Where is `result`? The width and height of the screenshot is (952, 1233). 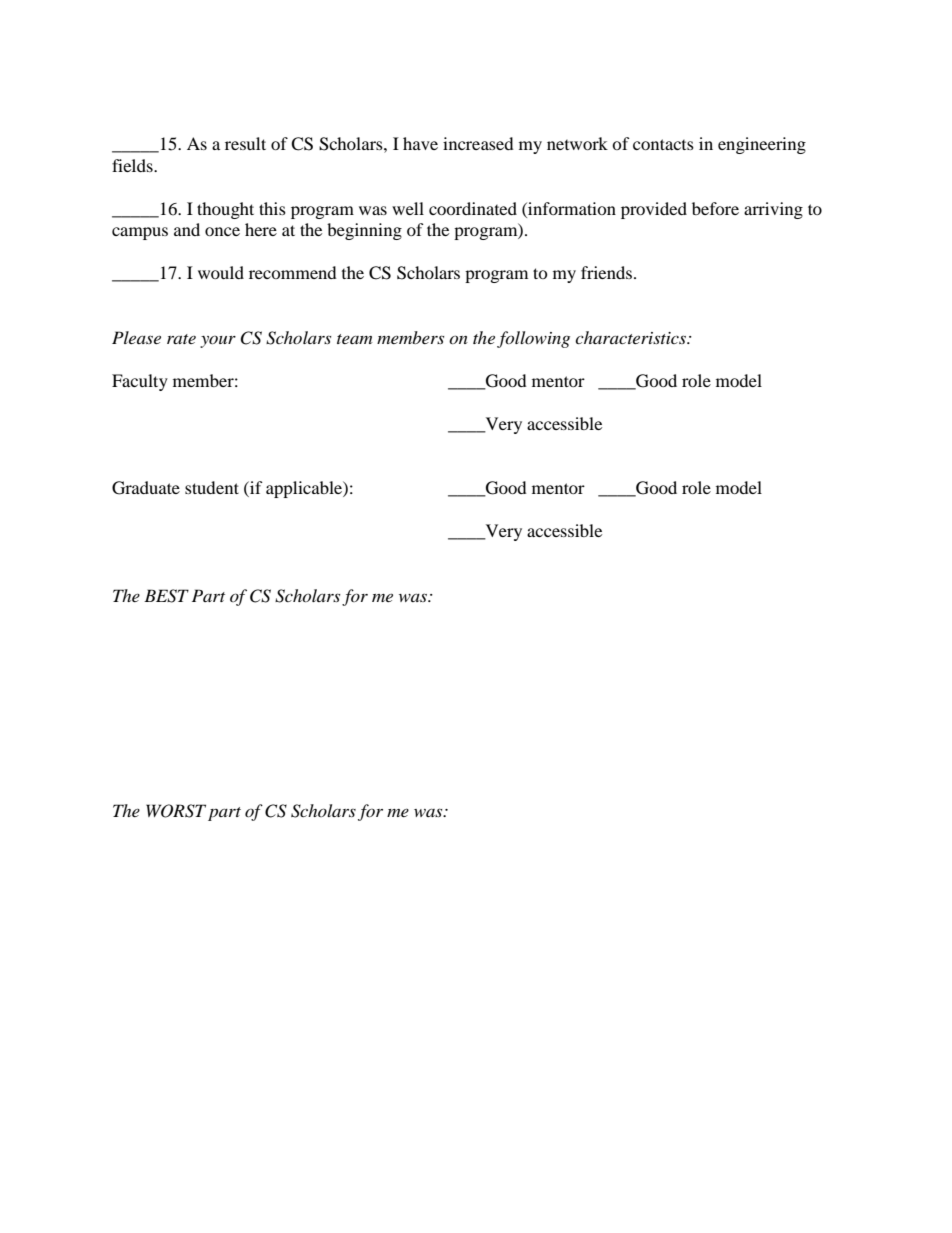 result is located at coordinates (245, 143).
